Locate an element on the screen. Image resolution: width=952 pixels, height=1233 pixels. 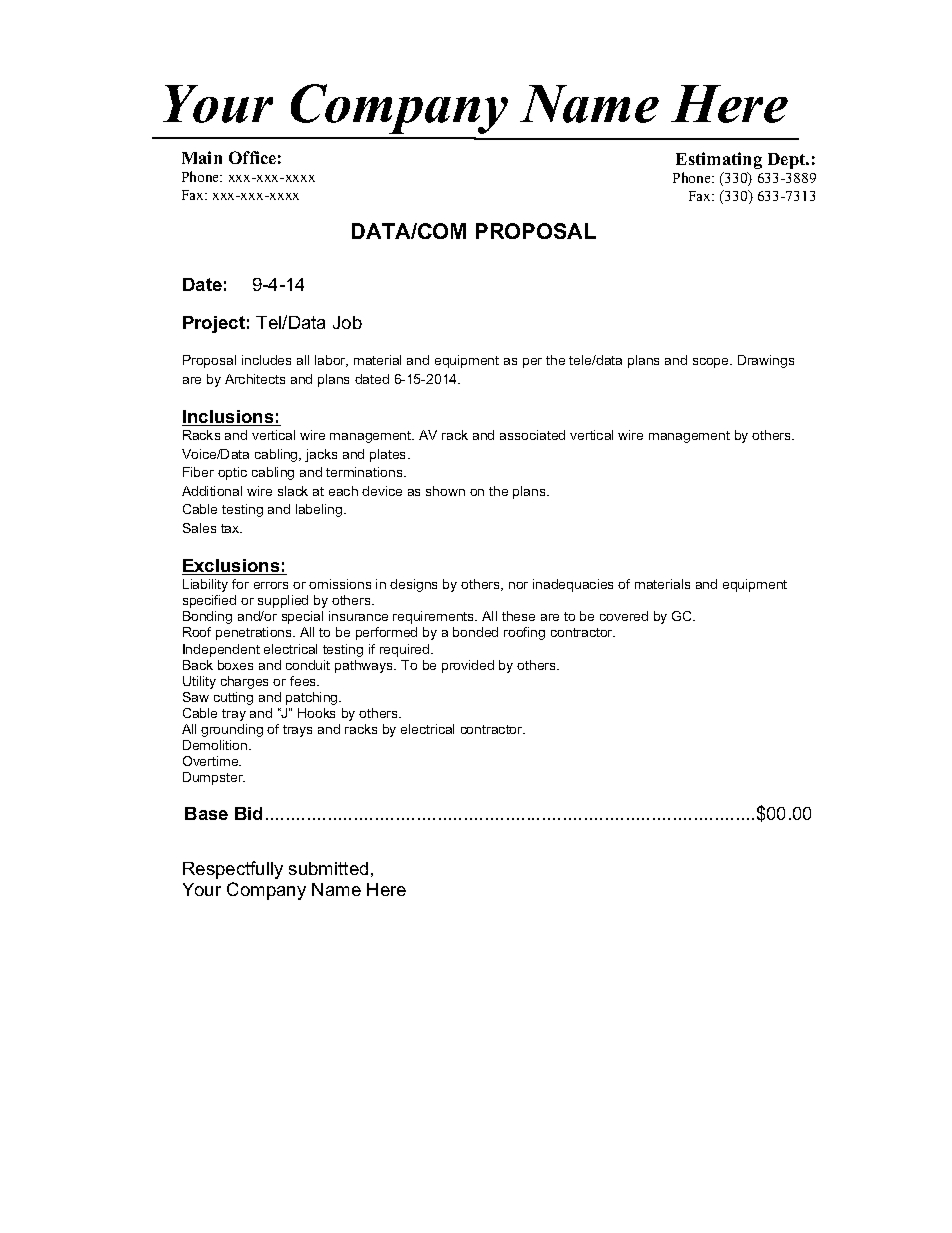
scope is located at coordinates (712, 363).
